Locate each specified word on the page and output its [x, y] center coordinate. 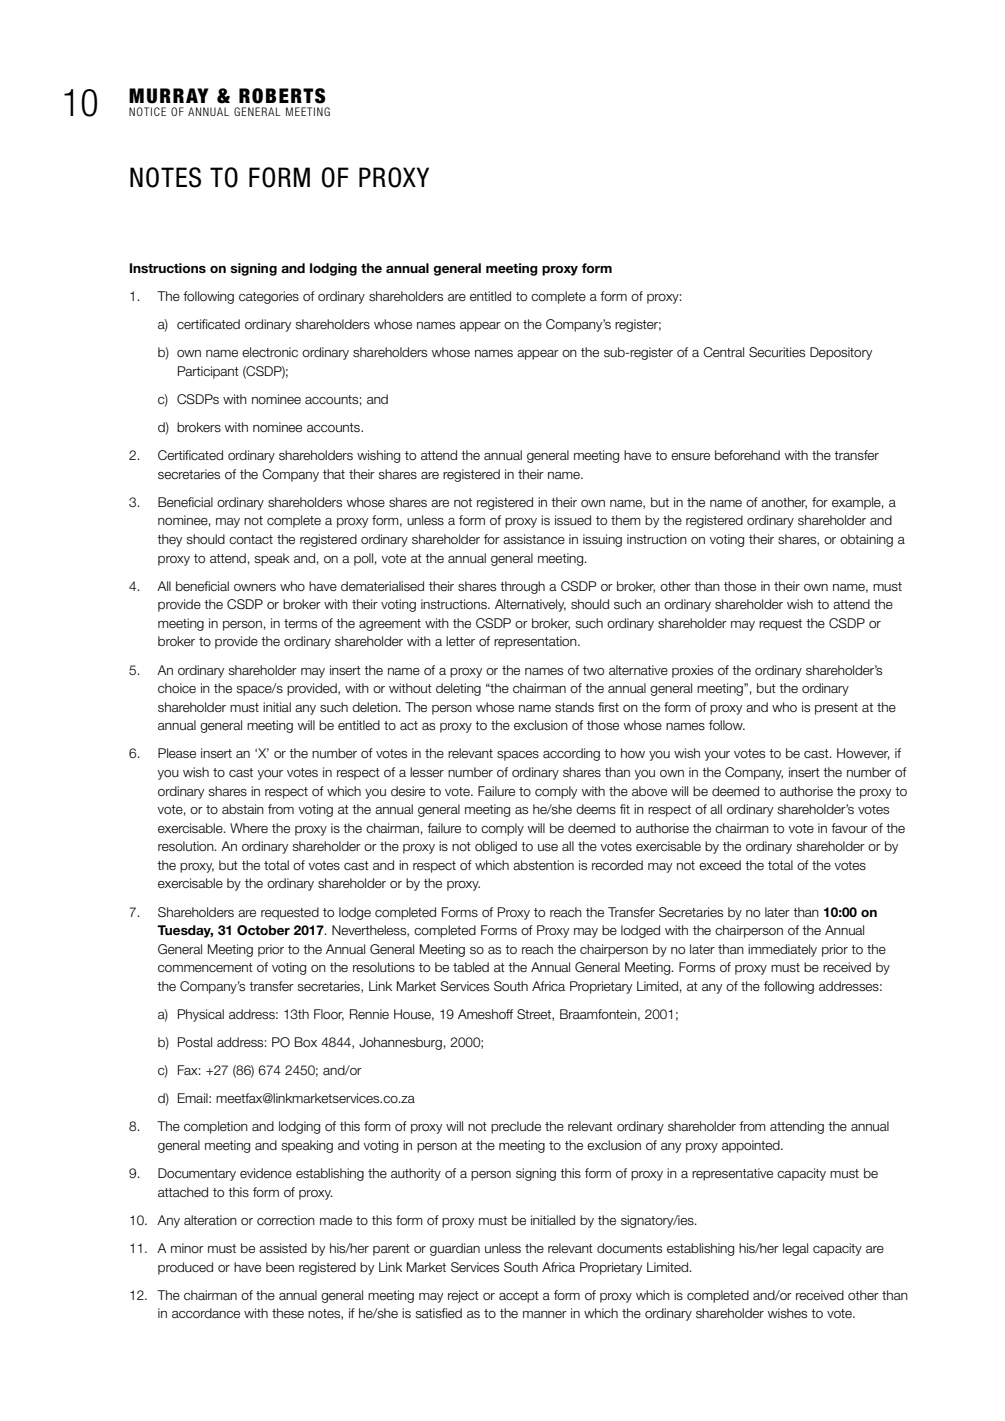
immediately [782, 950]
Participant [208, 372]
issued [573, 520]
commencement [205, 967]
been [280, 1267]
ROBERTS [282, 96]
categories [269, 297]
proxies [692, 671]
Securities [777, 352]
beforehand [747, 455]
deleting [458, 689]
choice [177, 688]
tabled [471, 967]
